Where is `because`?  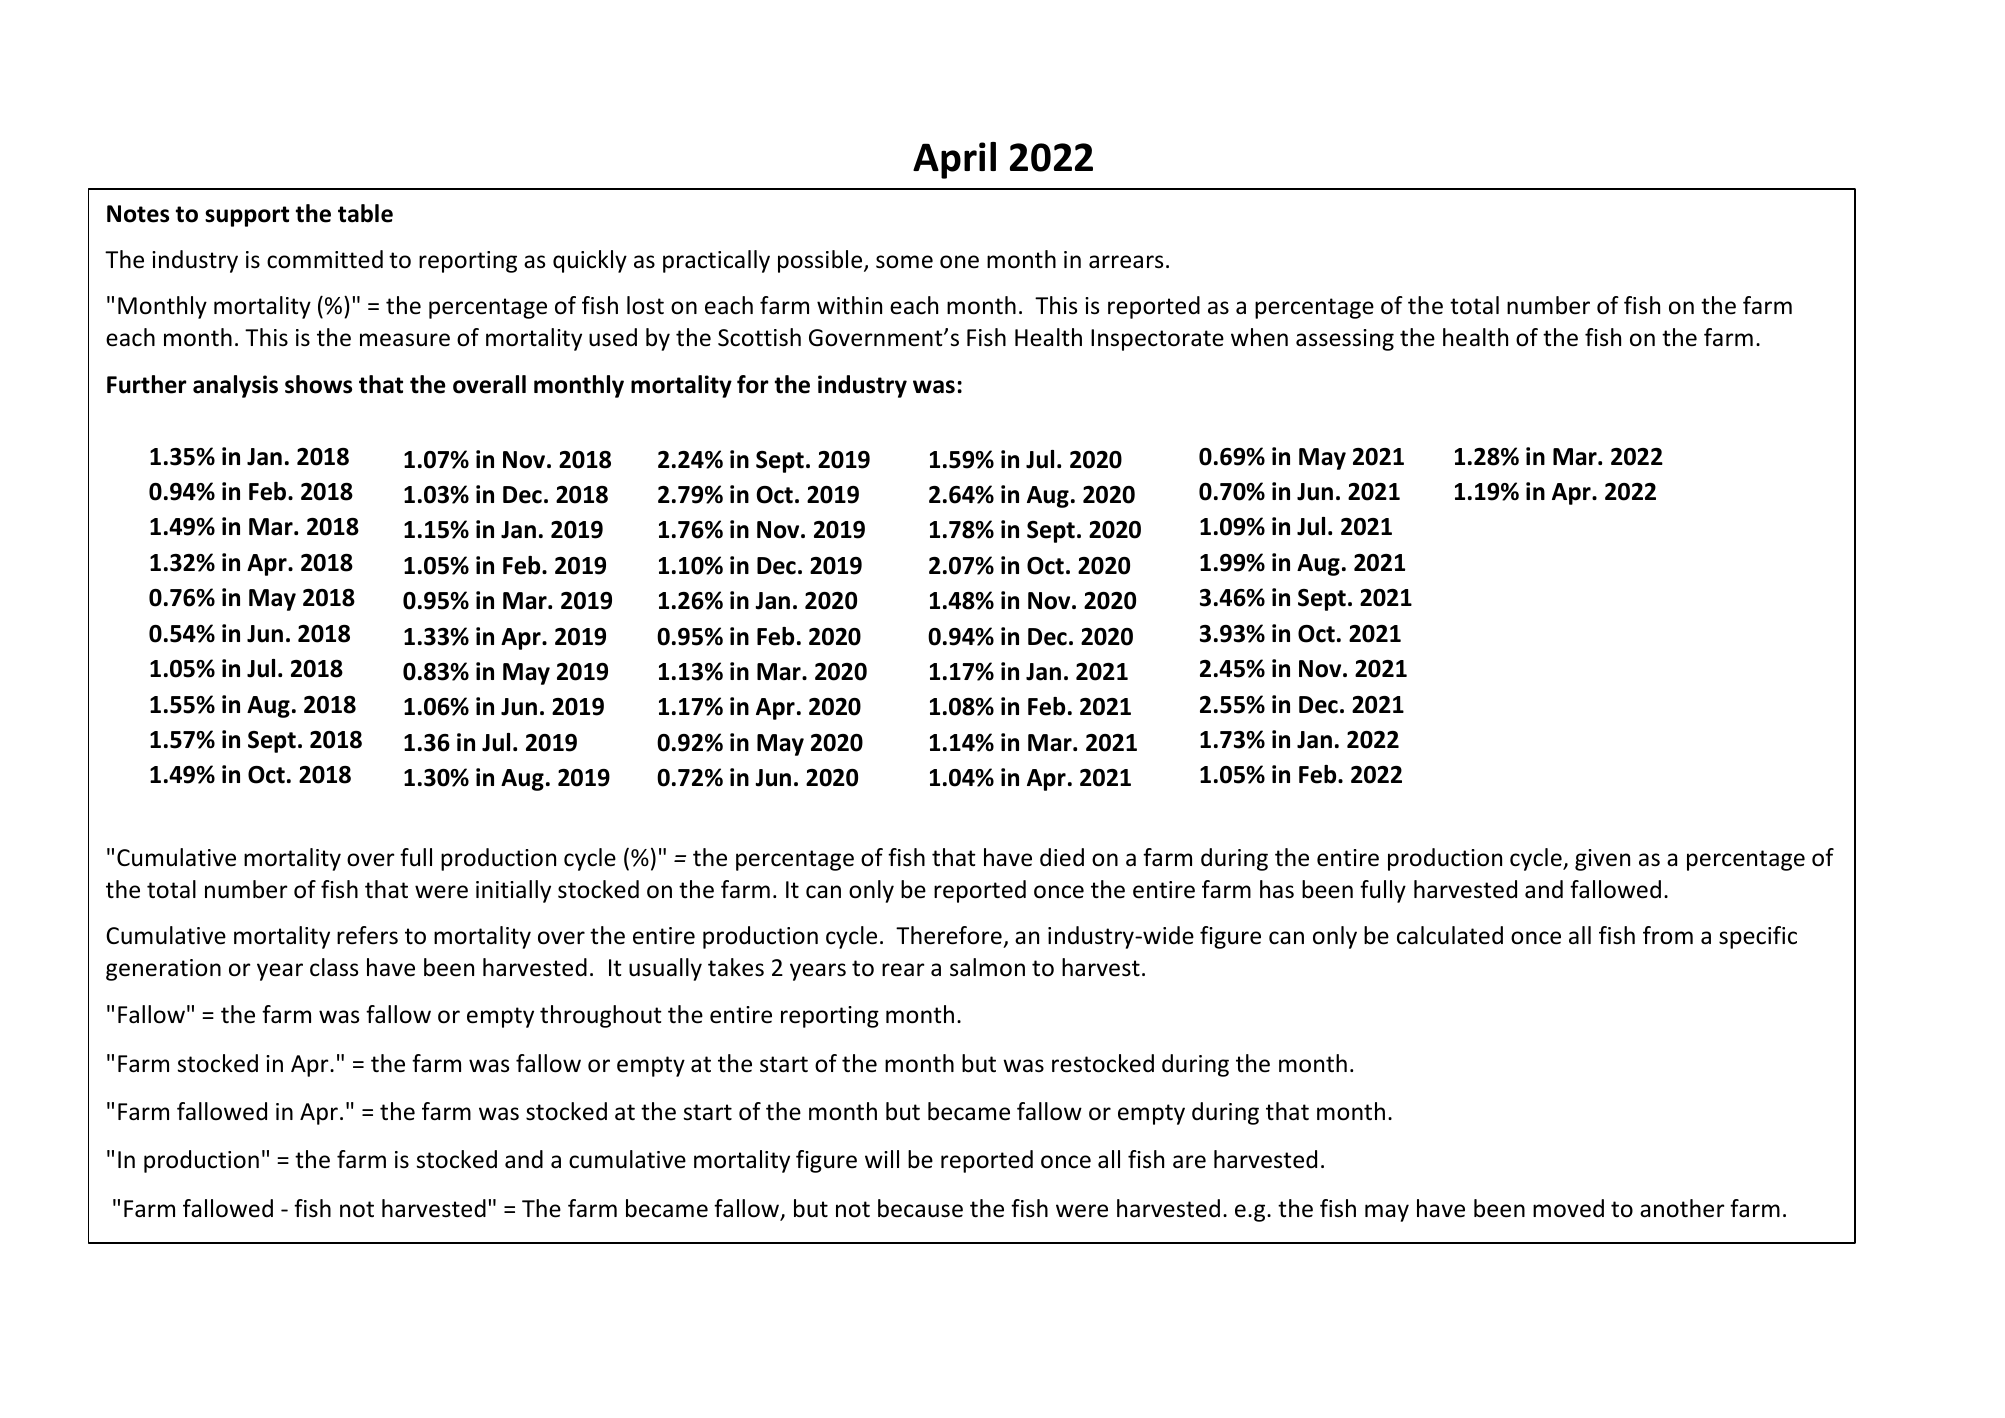
because is located at coordinates (920, 1208).
